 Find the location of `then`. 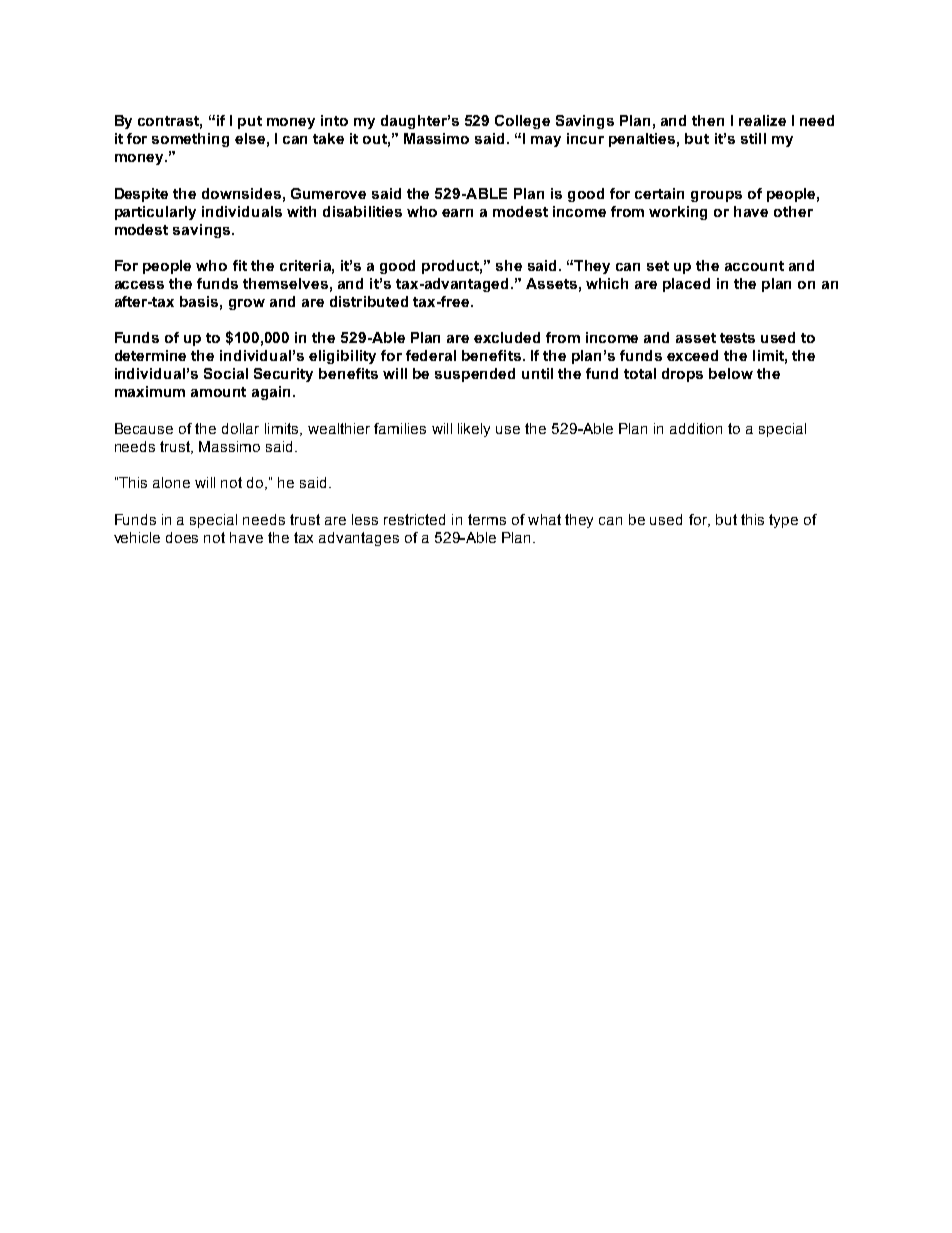

then is located at coordinates (708, 120).
